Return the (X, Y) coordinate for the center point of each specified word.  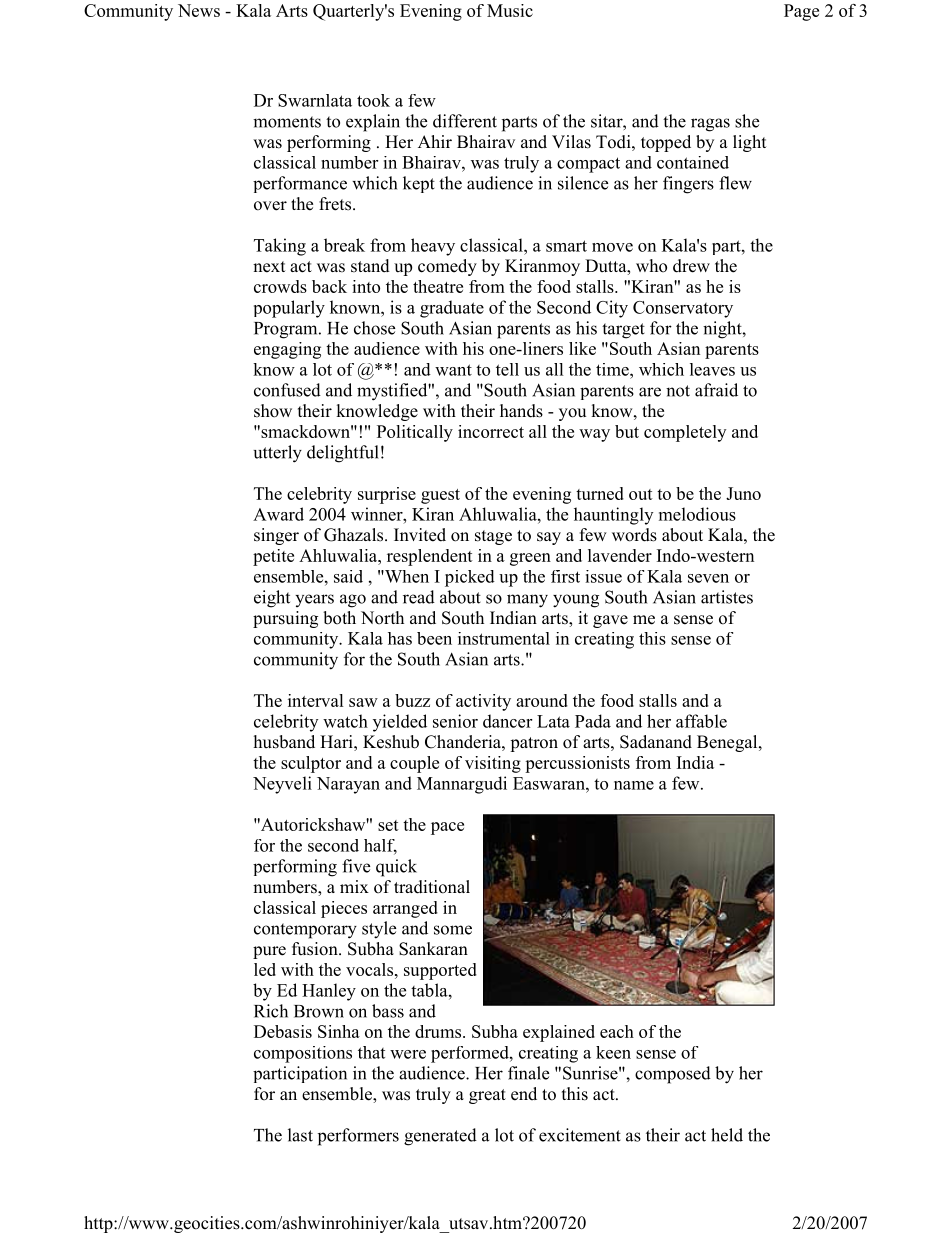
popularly (289, 309)
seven (708, 578)
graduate (452, 309)
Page (801, 12)
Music (510, 10)
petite (273, 557)
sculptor (311, 764)
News (199, 10)
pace (447, 828)
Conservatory (683, 309)
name (634, 785)
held (727, 1135)
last (300, 1135)
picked (470, 578)
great (487, 1096)
